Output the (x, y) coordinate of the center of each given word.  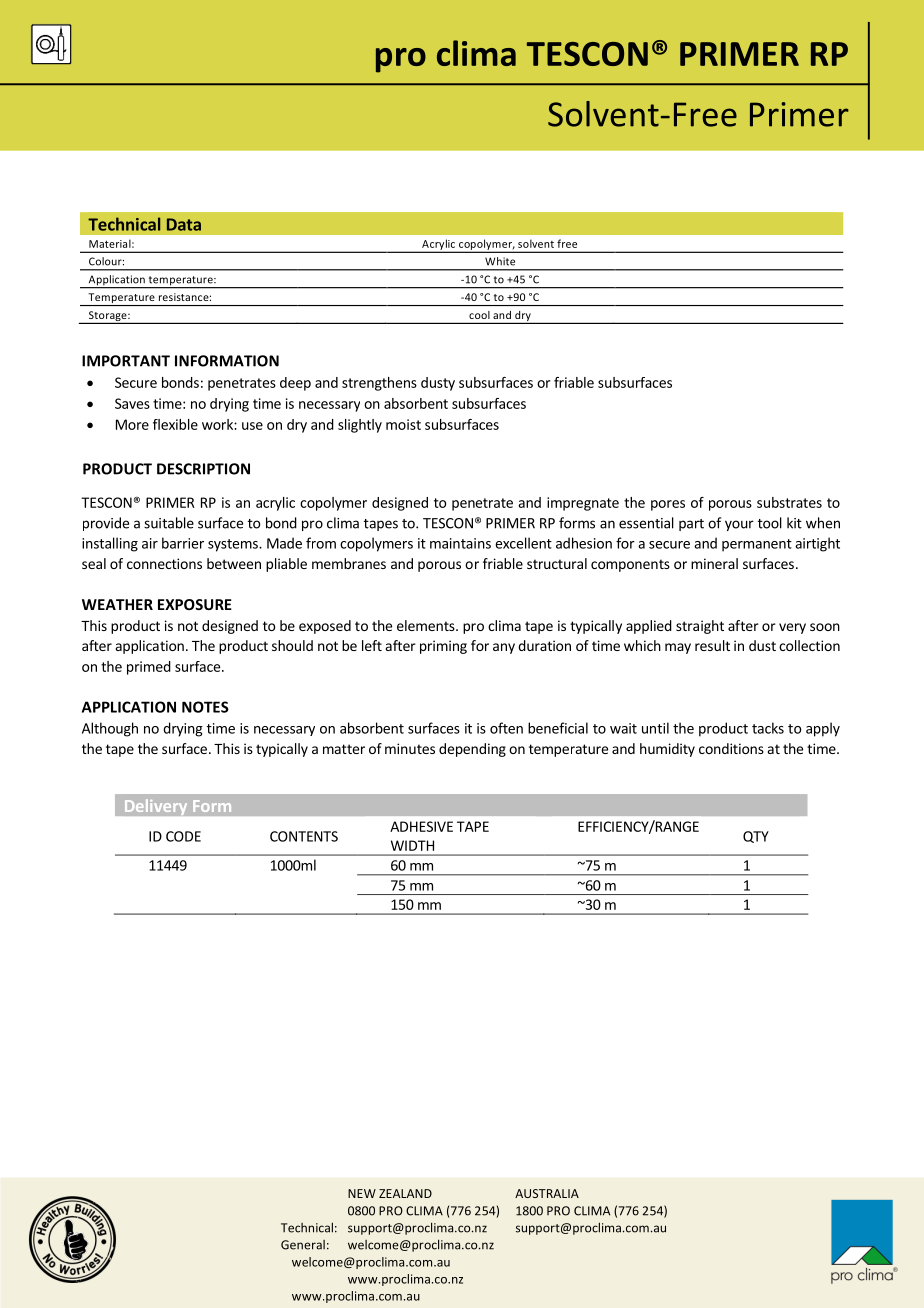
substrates (789, 502)
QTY (756, 837)
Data (184, 224)
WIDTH (412, 845)
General (303, 1245)
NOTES (205, 707)
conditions (731, 748)
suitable (169, 523)
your (739, 525)
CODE (183, 836)
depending (472, 750)
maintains (460, 543)
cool (479, 315)
